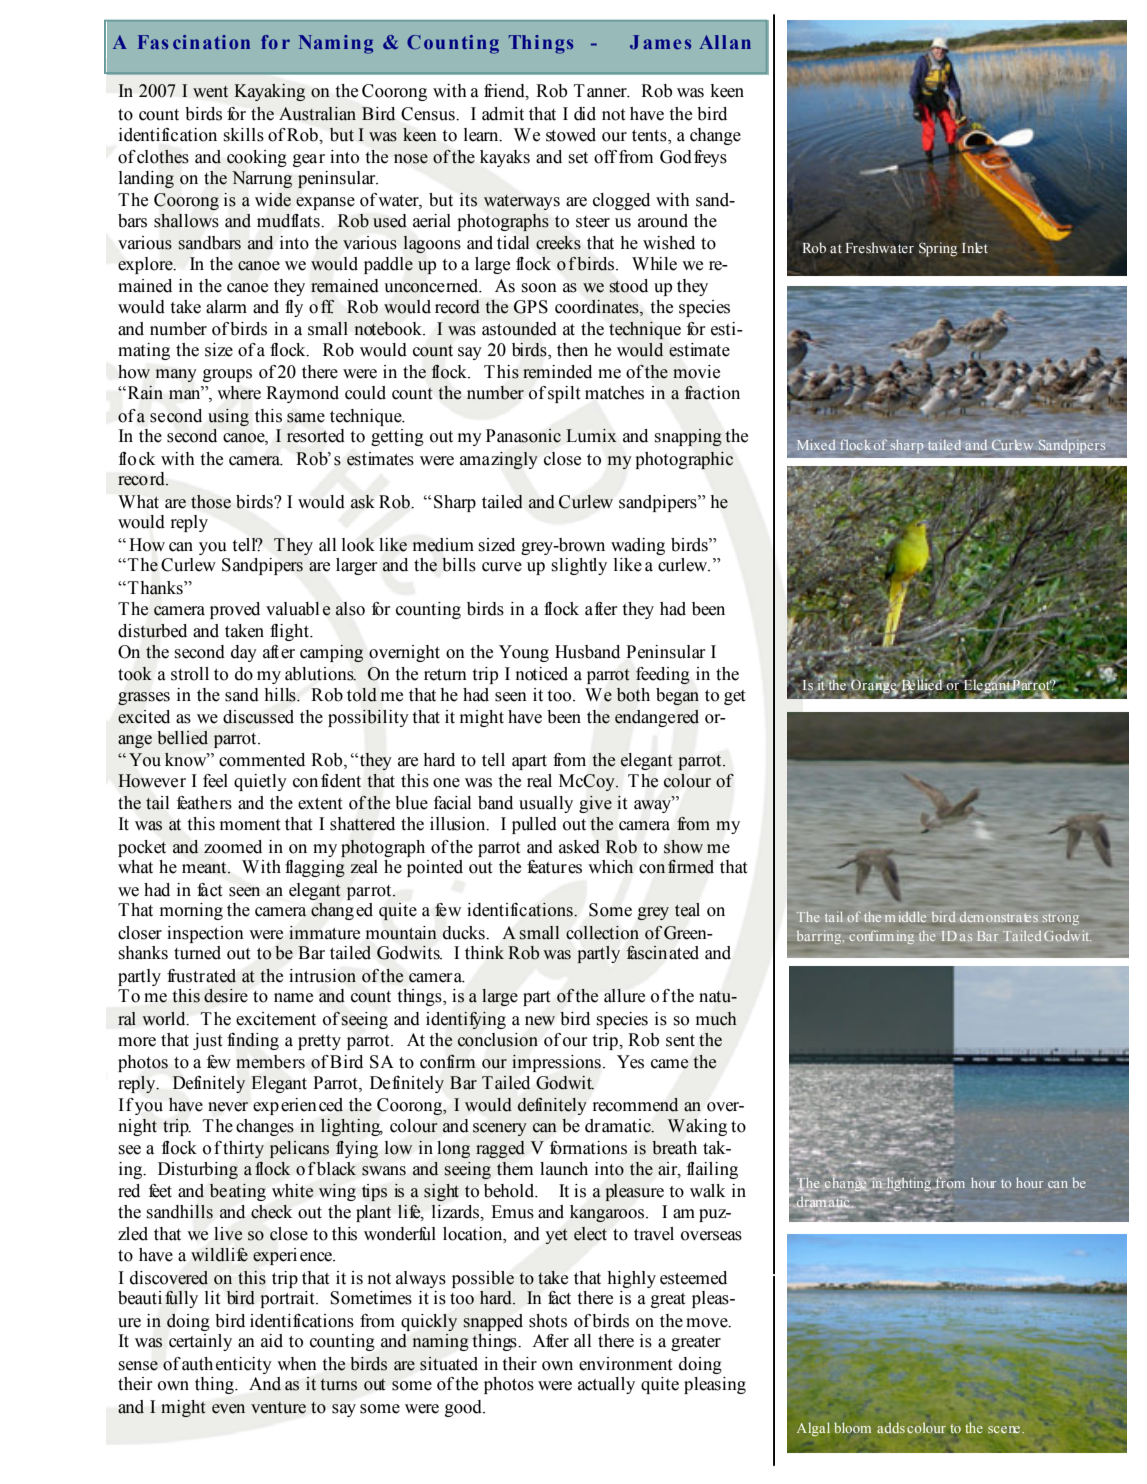  What do you see at coordinates (601, 91) in the screenshot?
I see `Tanner` at bounding box center [601, 91].
